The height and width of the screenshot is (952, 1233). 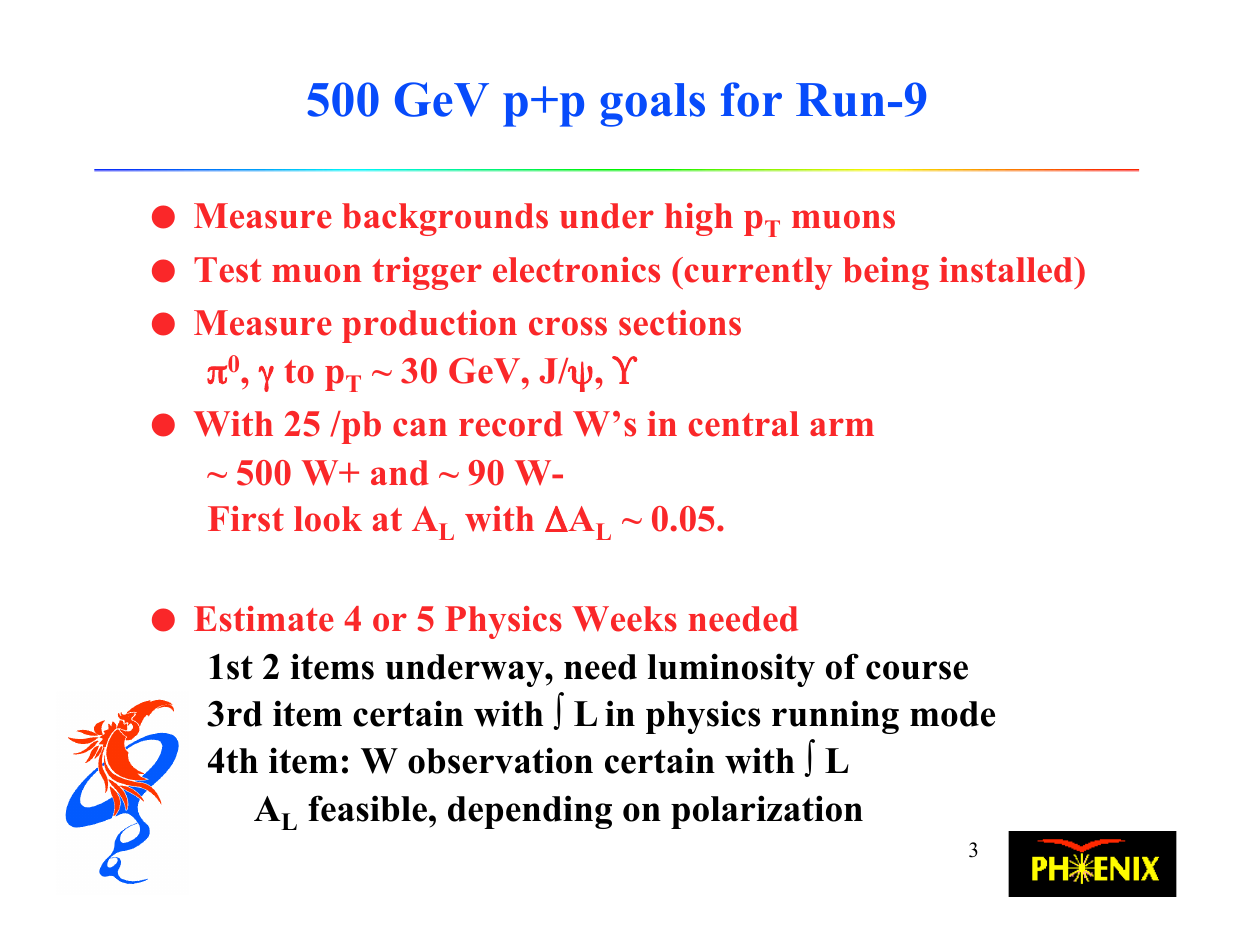 I want to click on record, so click(x=511, y=424).
